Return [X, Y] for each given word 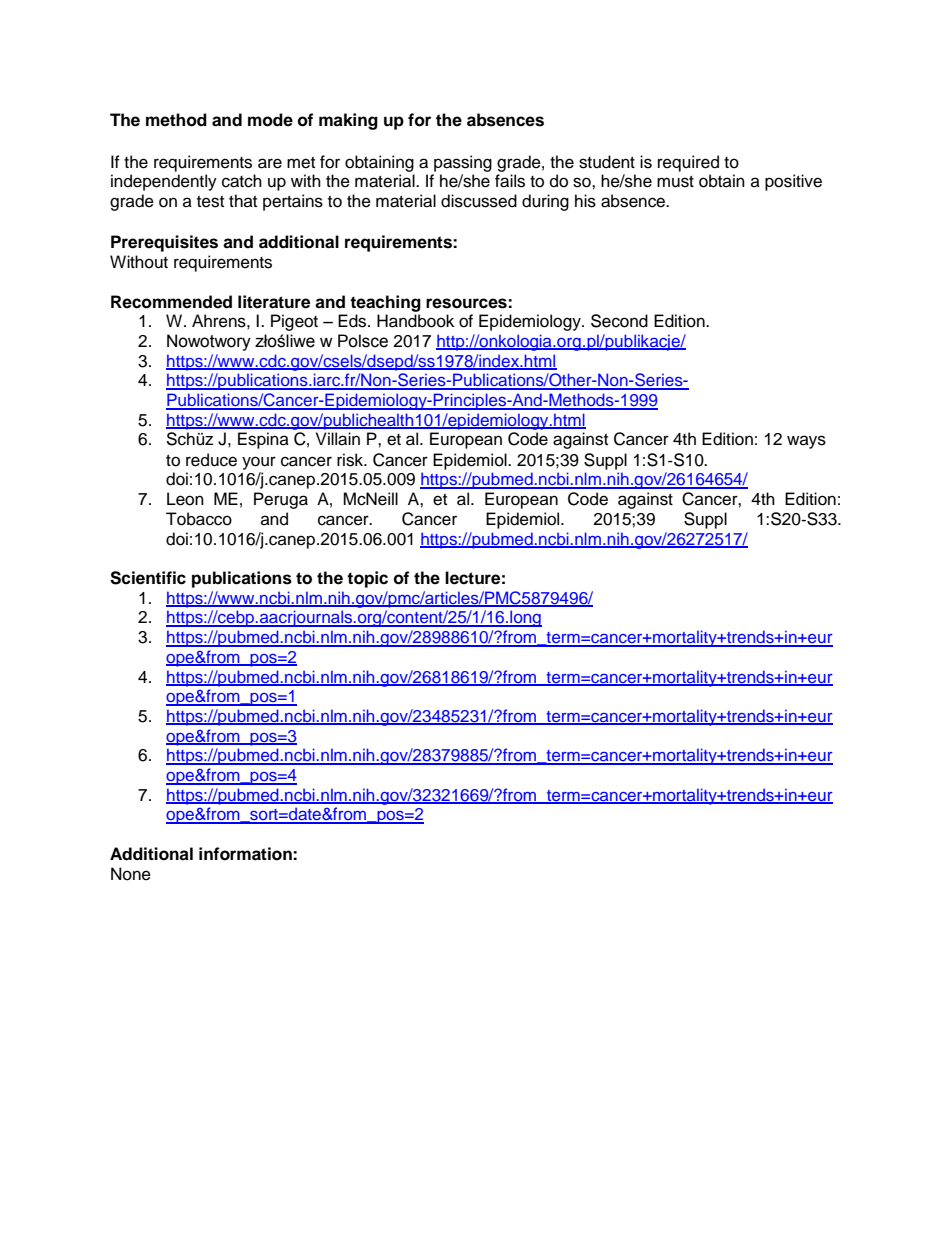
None [131, 874]
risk [351, 460]
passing [463, 163]
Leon [185, 499]
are [270, 163]
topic [367, 579]
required [688, 163]
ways [806, 442]
